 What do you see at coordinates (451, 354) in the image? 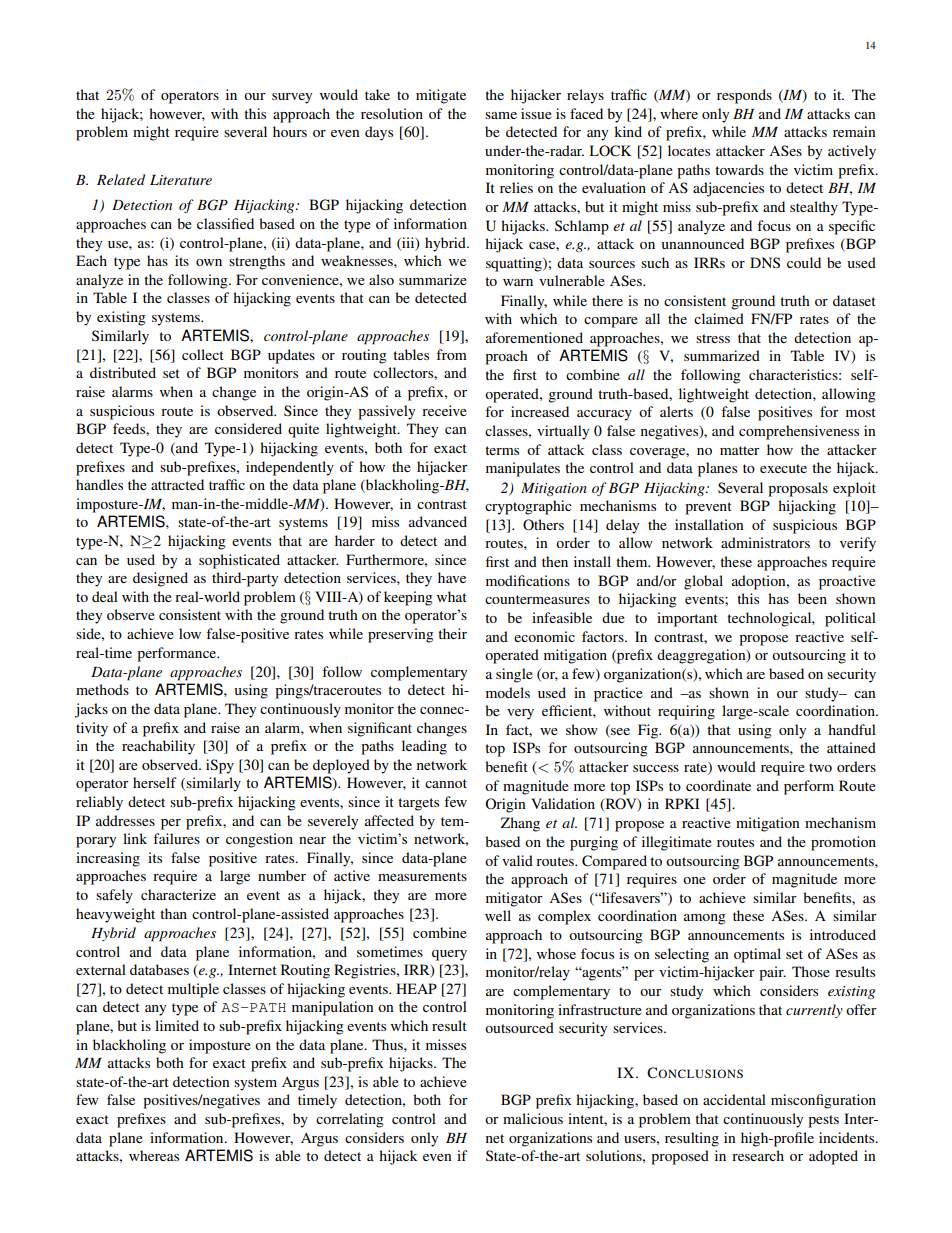
I see `from` at bounding box center [451, 354].
